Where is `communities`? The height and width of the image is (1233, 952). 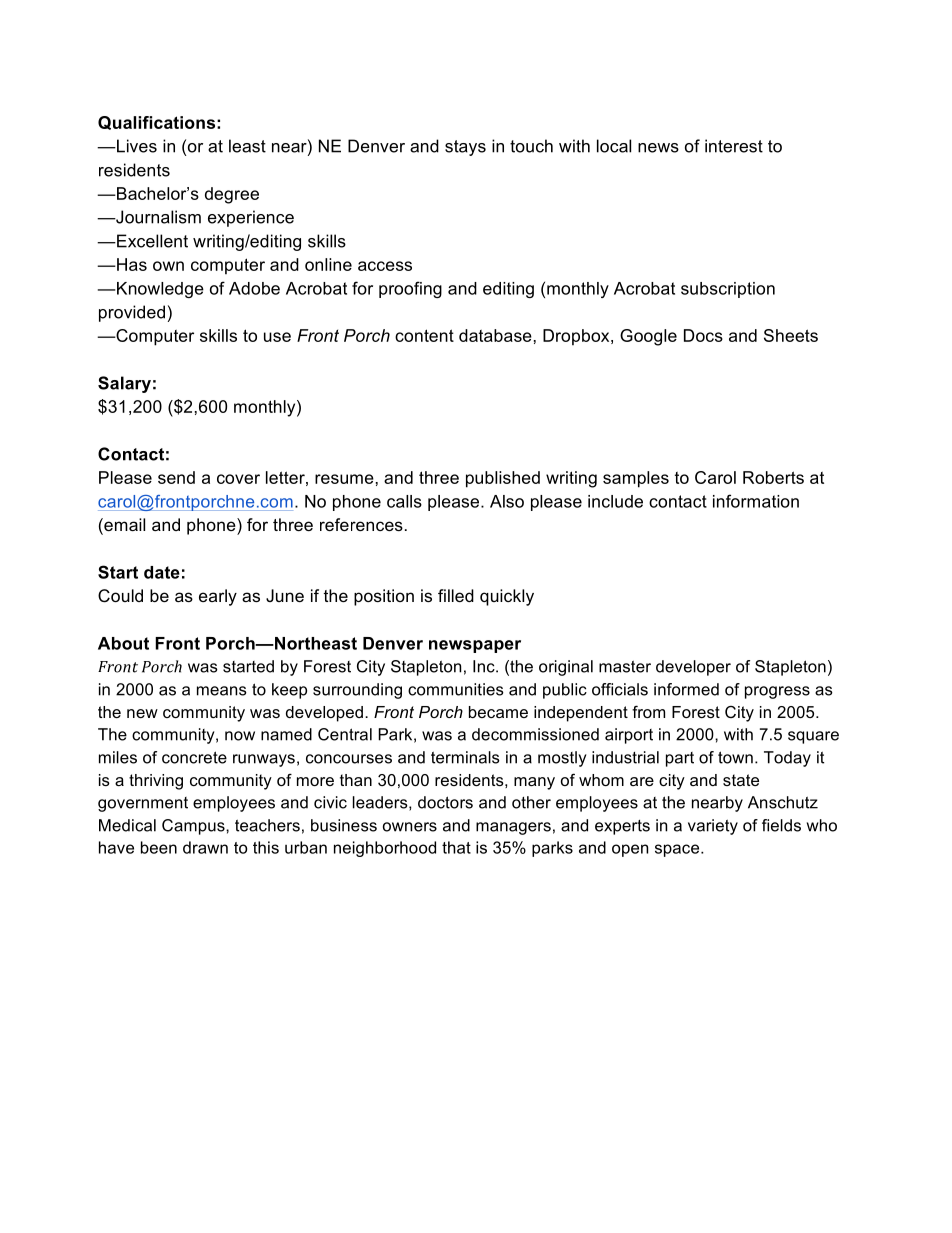
communities is located at coordinates (456, 689).
